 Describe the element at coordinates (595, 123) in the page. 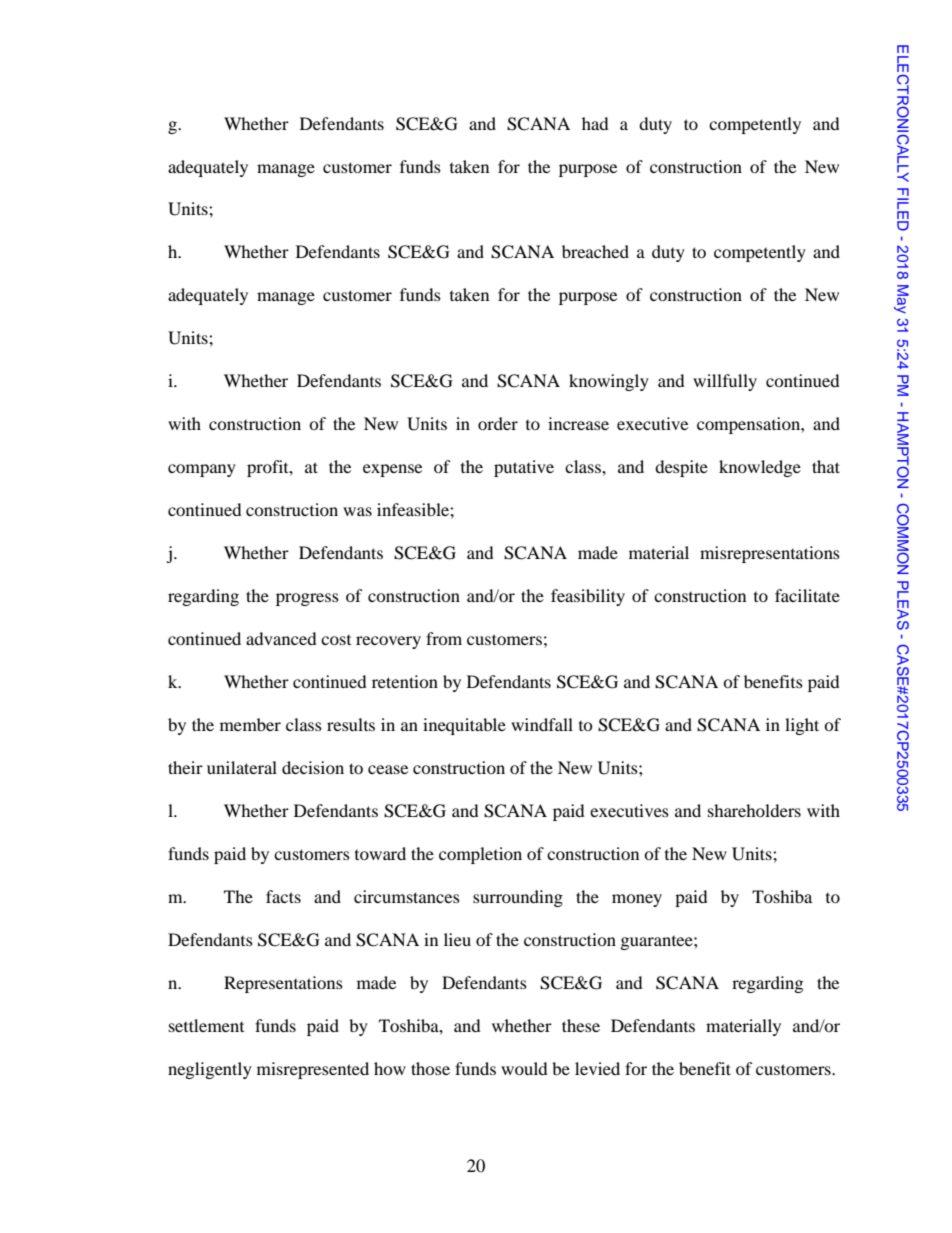

I see `had` at that location.
